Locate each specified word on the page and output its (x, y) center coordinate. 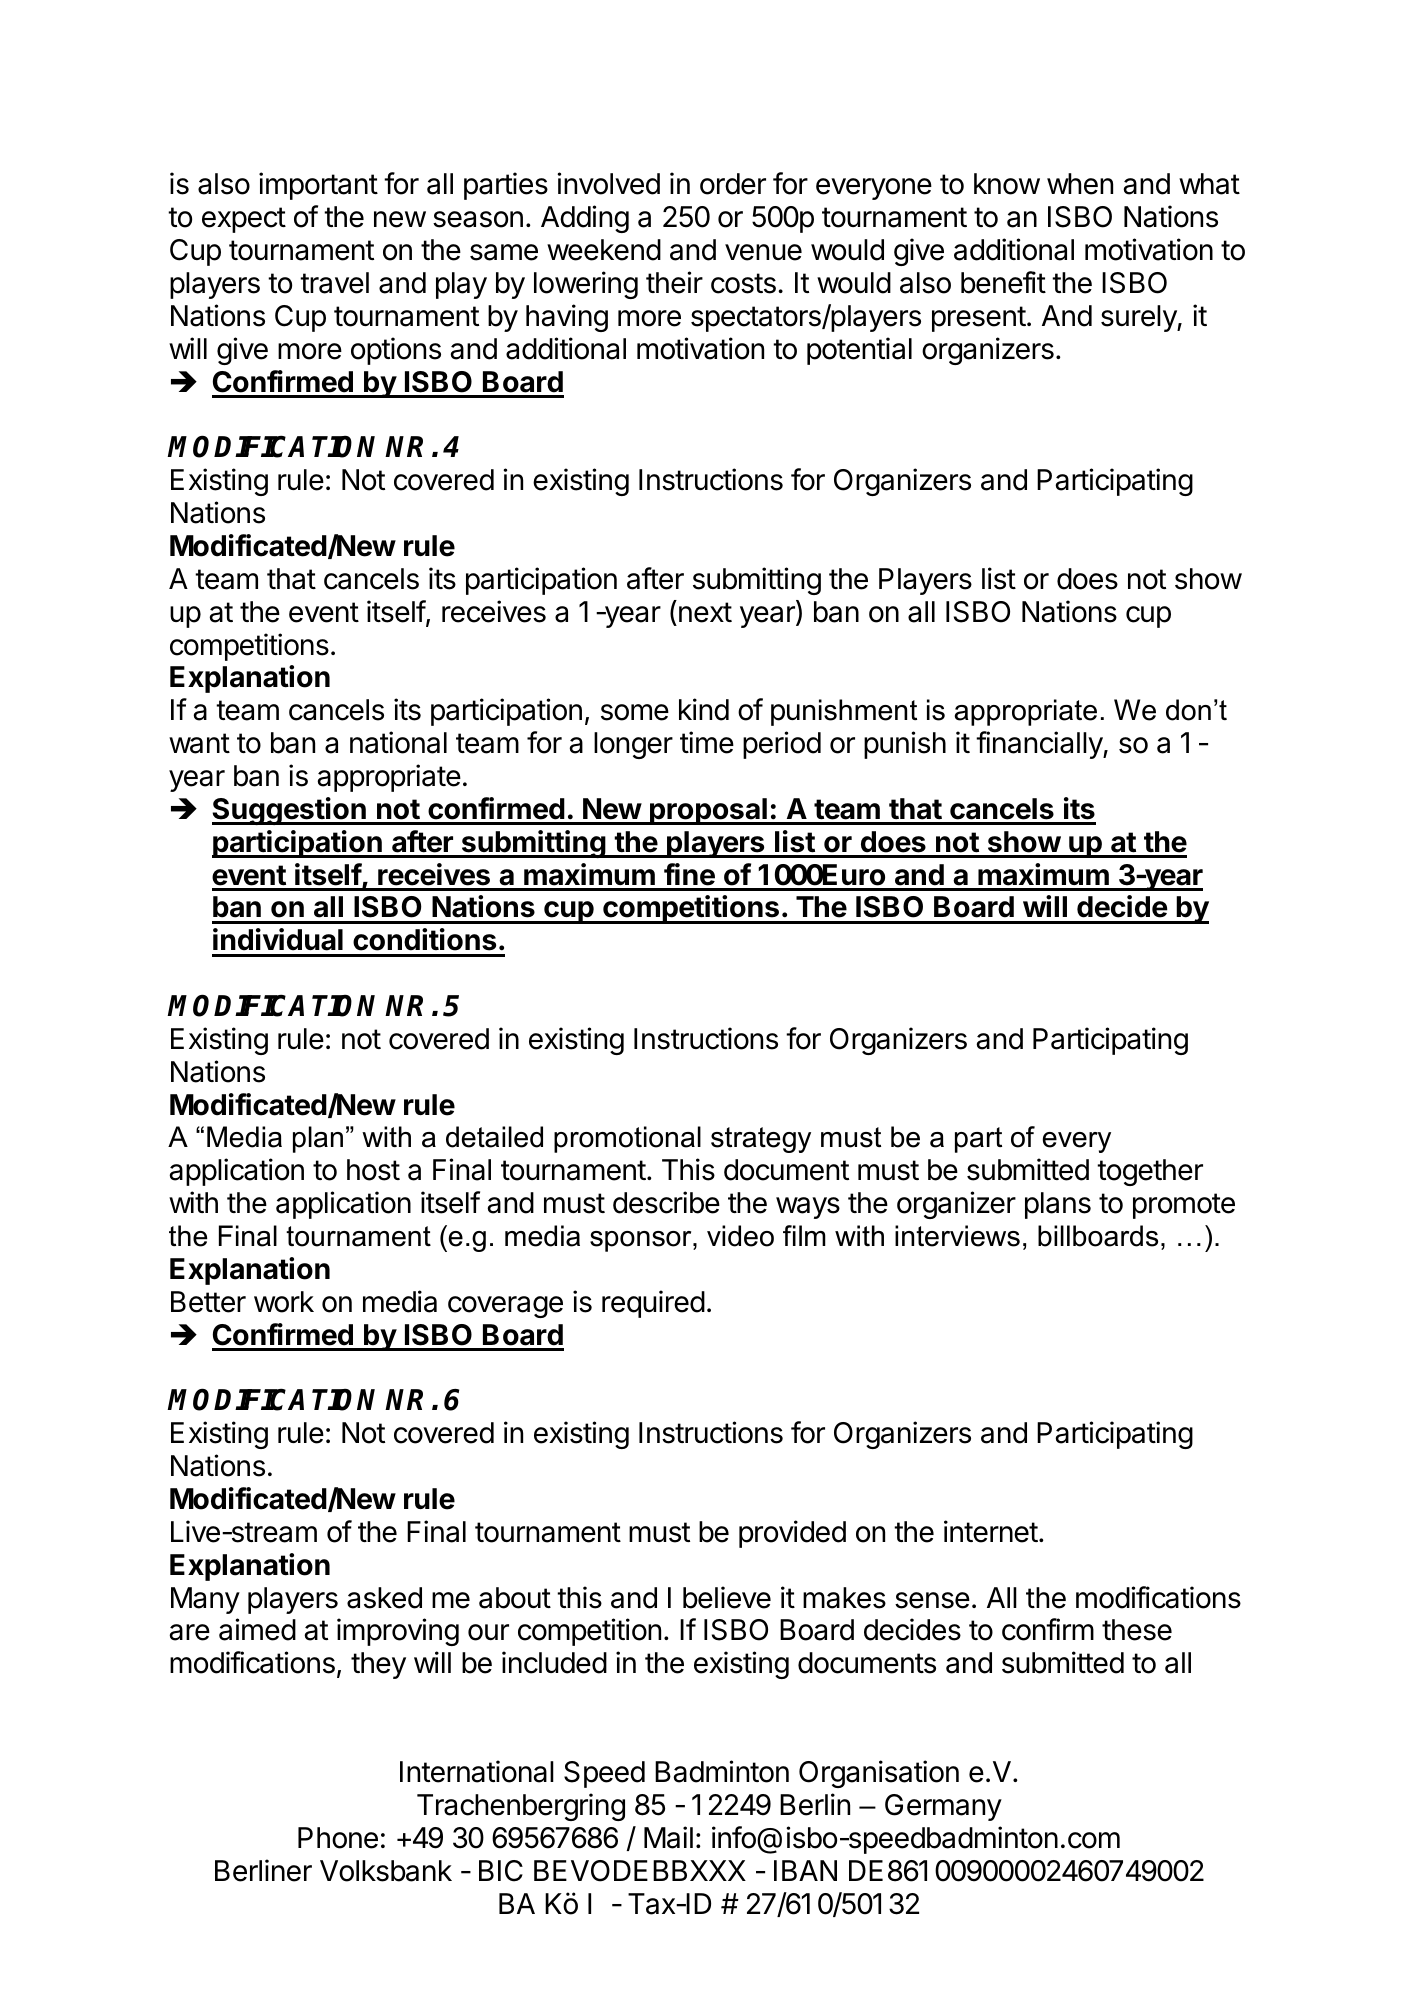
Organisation (879, 1774)
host (373, 1170)
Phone (338, 1838)
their (674, 282)
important (318, 186)
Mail (668, 1837)
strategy (761, 1140)
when (1080, 184)
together (1150, 1172)
